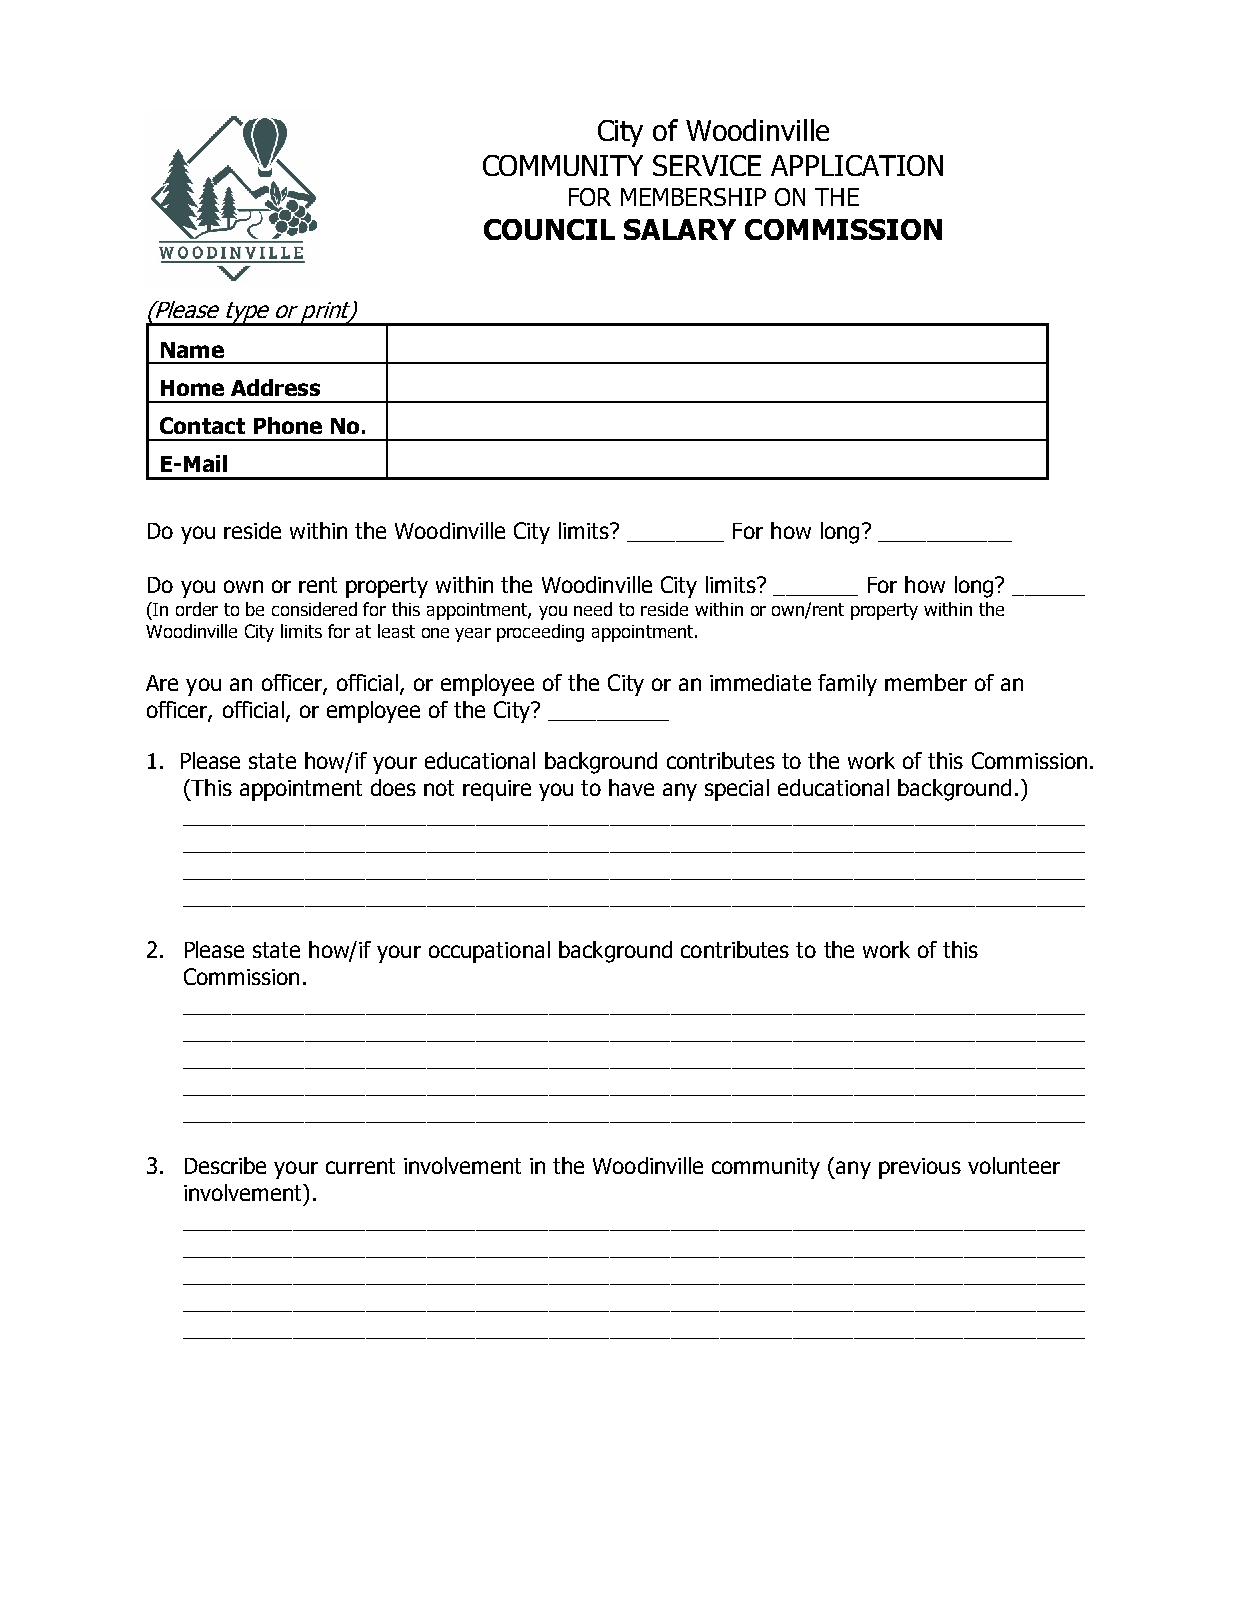 This page has width=1243, height=1609. Describe the element at coordinates (737, 790) in the page. I see `special` at that location.
